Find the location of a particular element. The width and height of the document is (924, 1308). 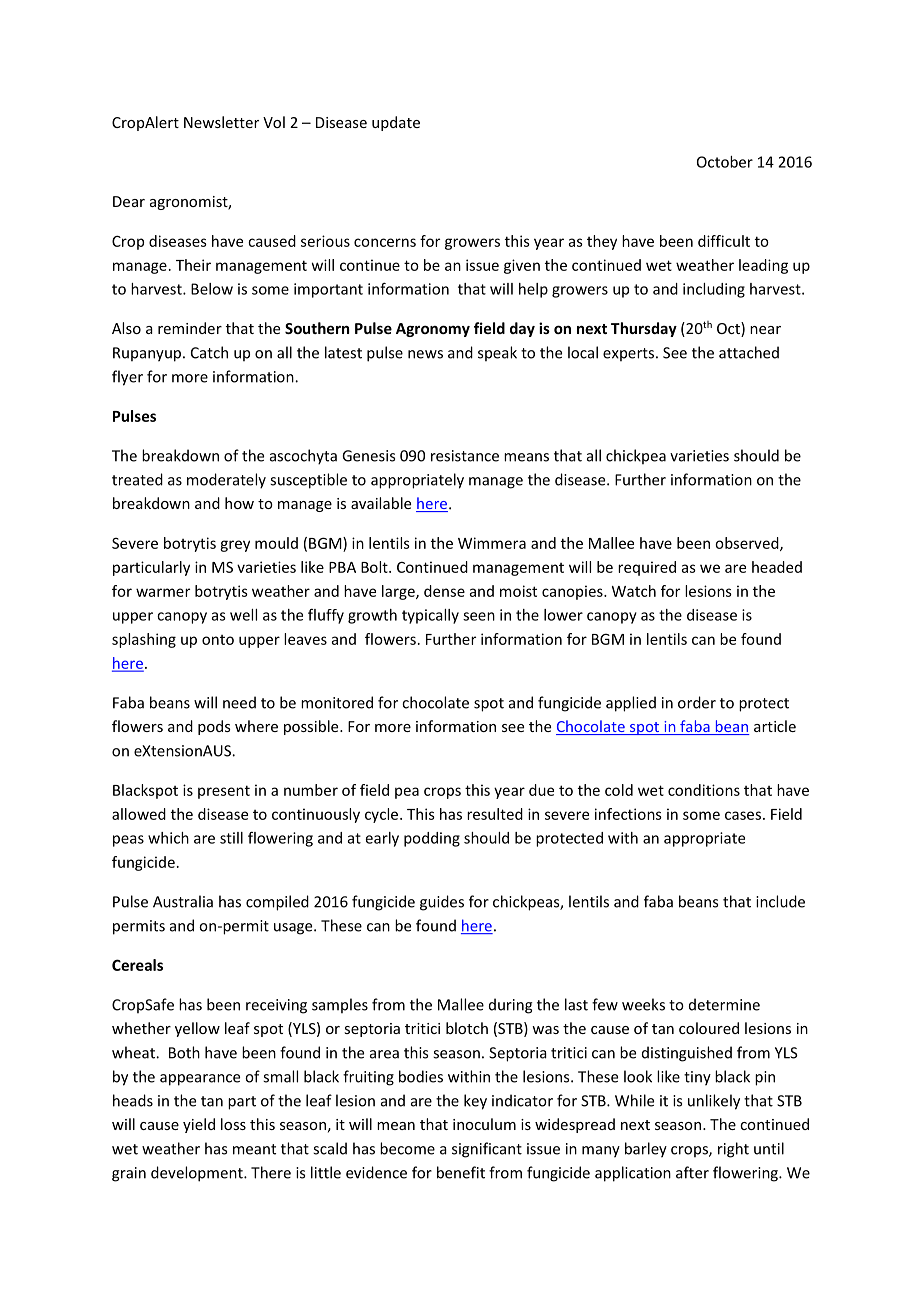

update is located at coordinates (396, 123).
